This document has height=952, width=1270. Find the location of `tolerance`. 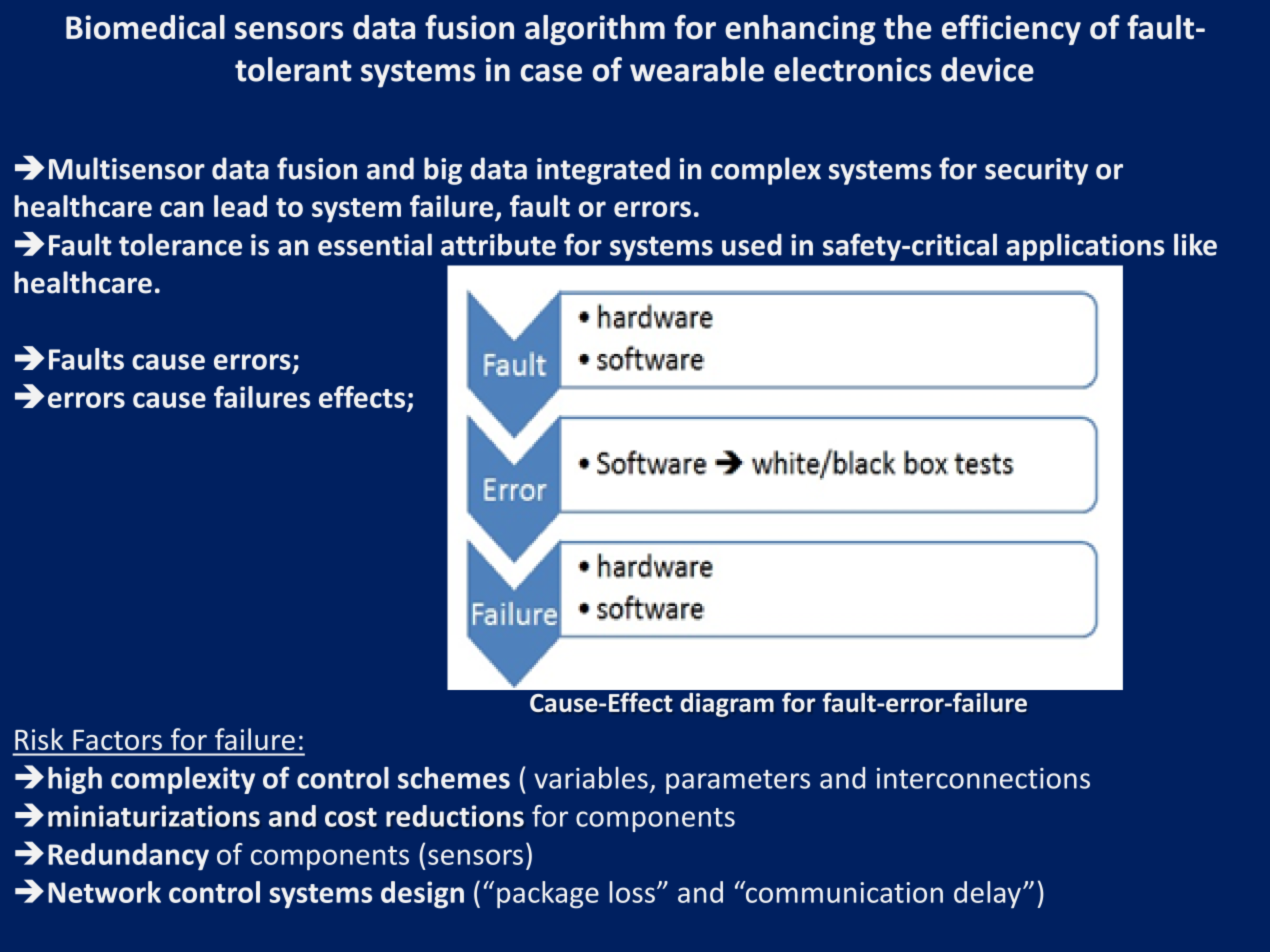

tolerance is located at coordinates (180, 244).
